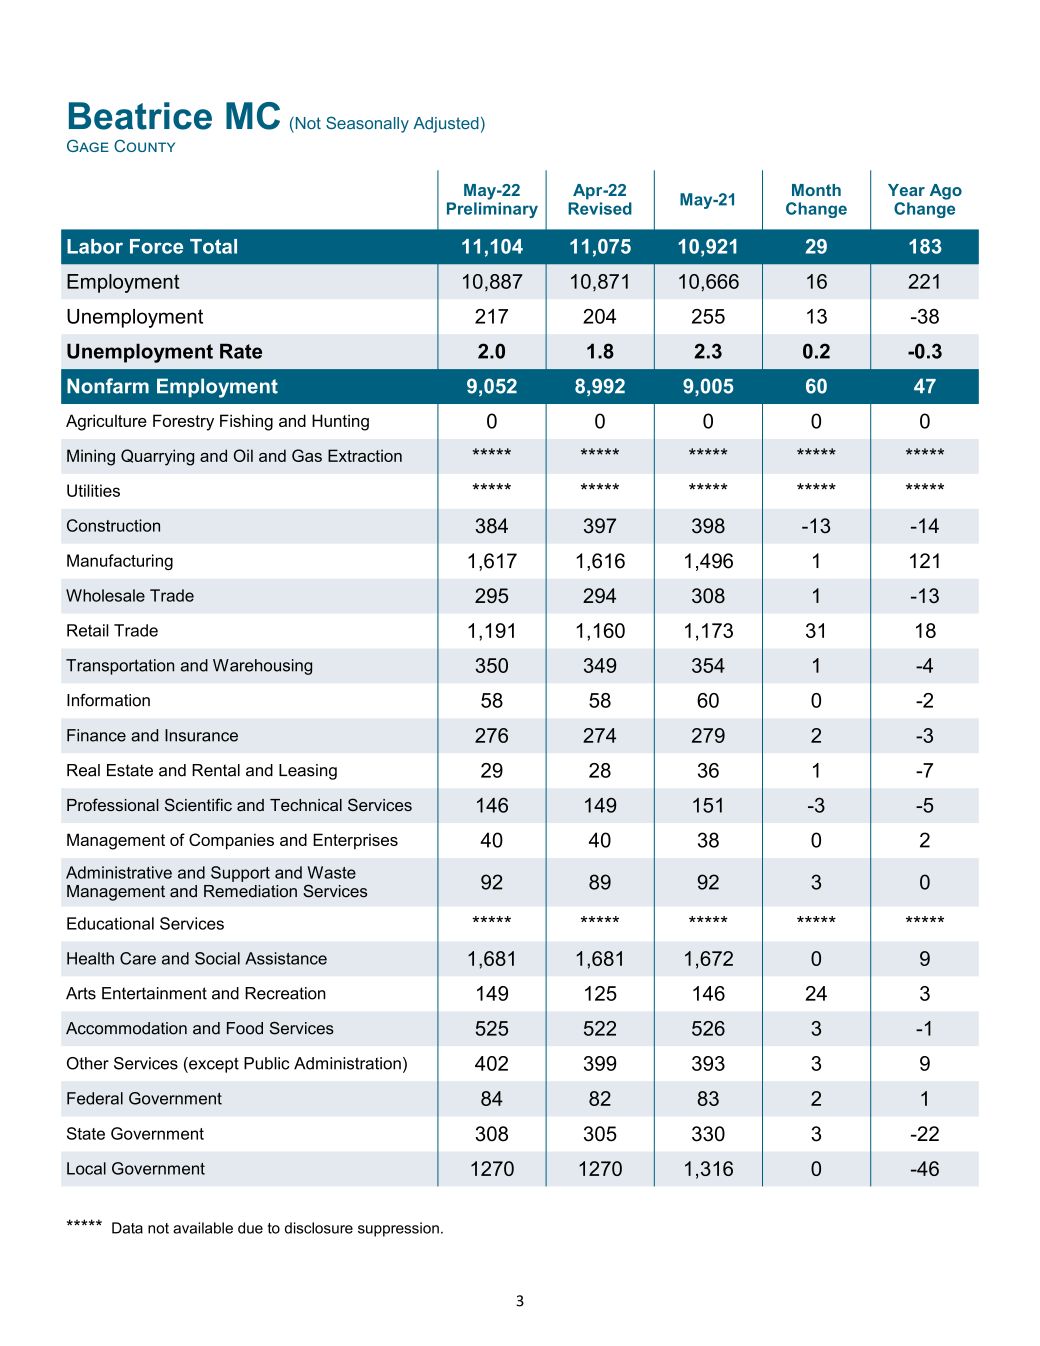 This screenshot has height=1346, width=1040. Describe the element at coordinates (120, 667) in the screenshot. I see `Transportation` at that location.
